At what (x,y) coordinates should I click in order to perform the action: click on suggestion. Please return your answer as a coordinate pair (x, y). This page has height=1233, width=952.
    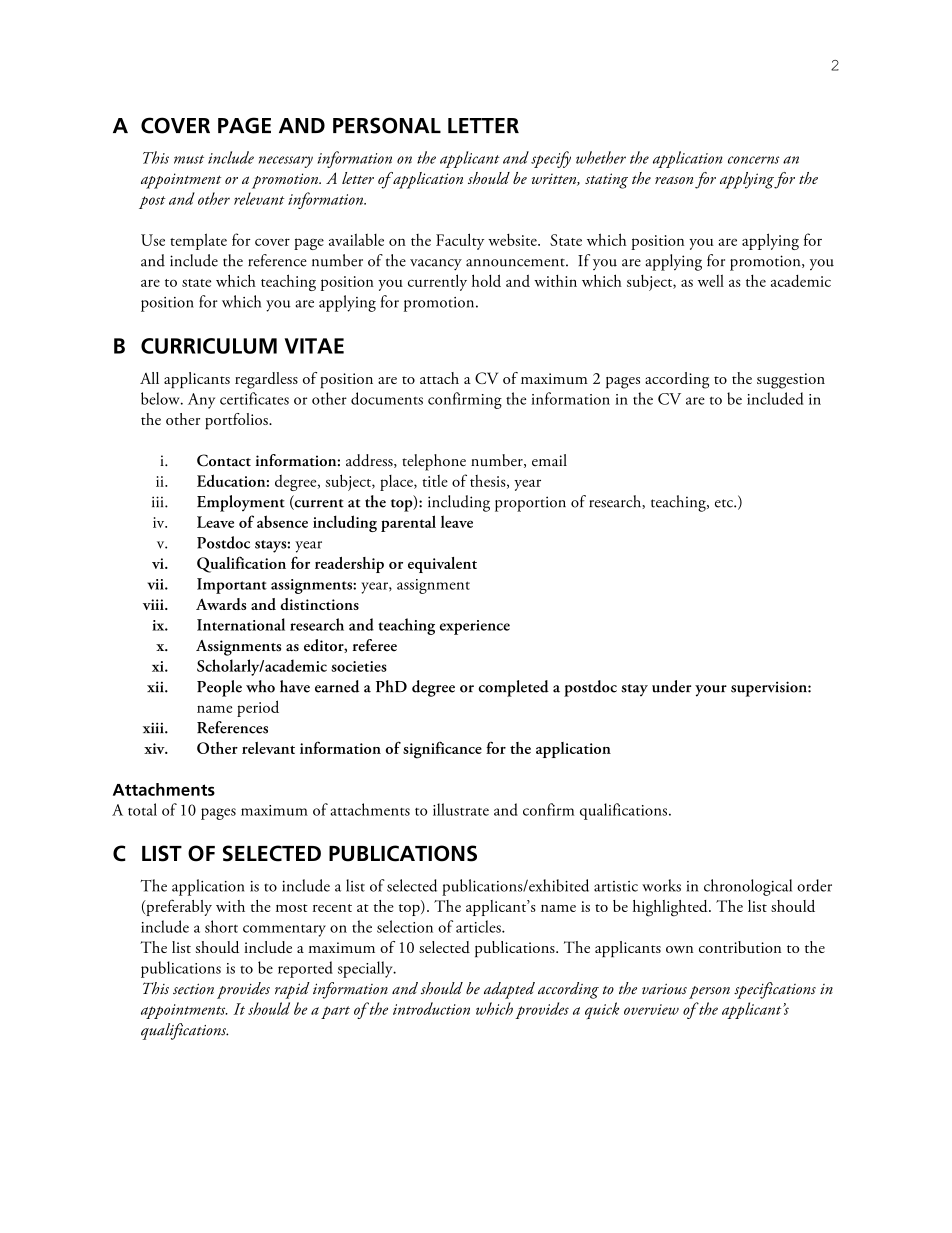
    Looking at the image, I should click on (791, 381).
